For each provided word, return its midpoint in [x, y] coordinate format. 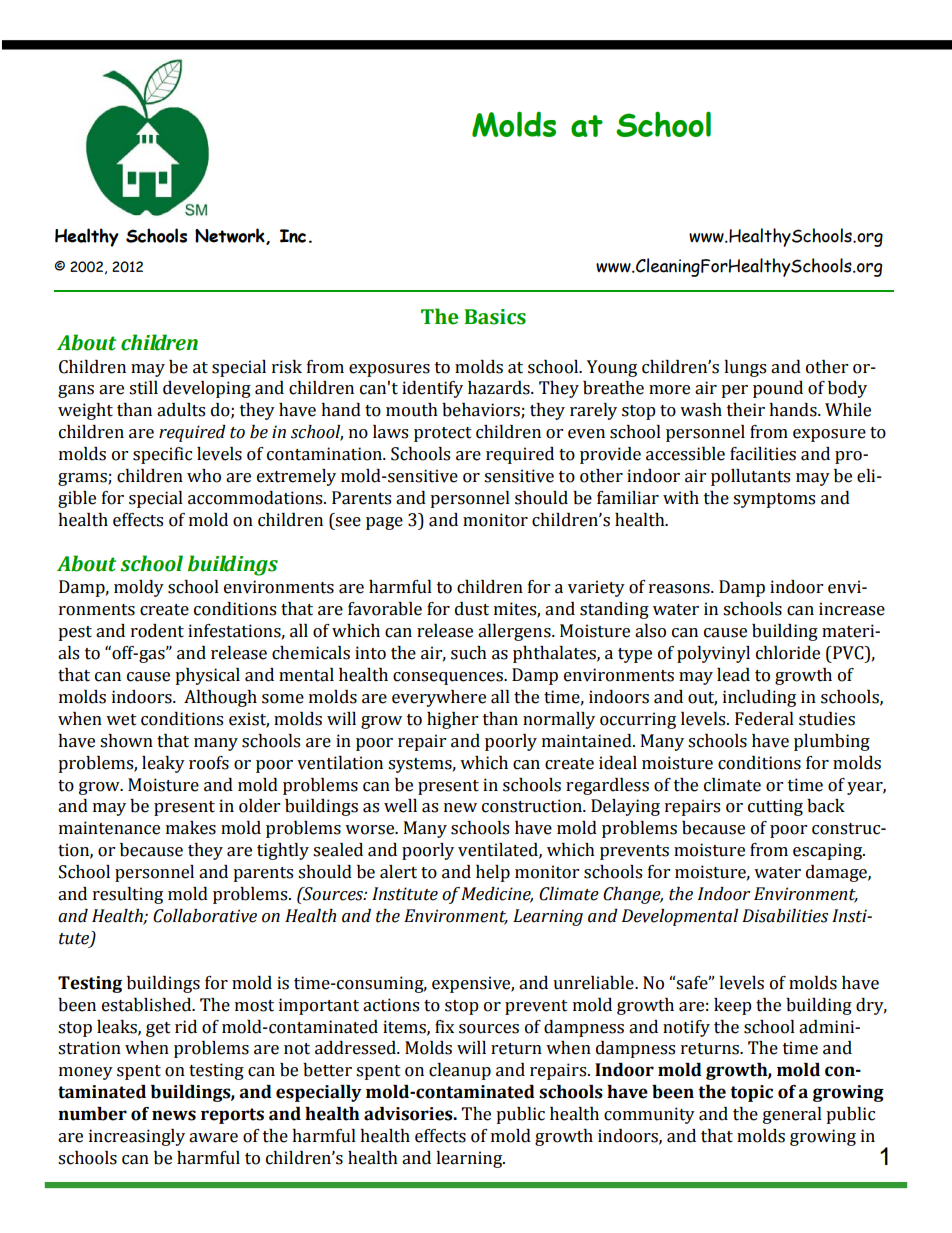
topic [751, 1093]
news [174, 1115]
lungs [745, 368]
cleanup [460, 1071]
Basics [495, 317]
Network [231, 236]
